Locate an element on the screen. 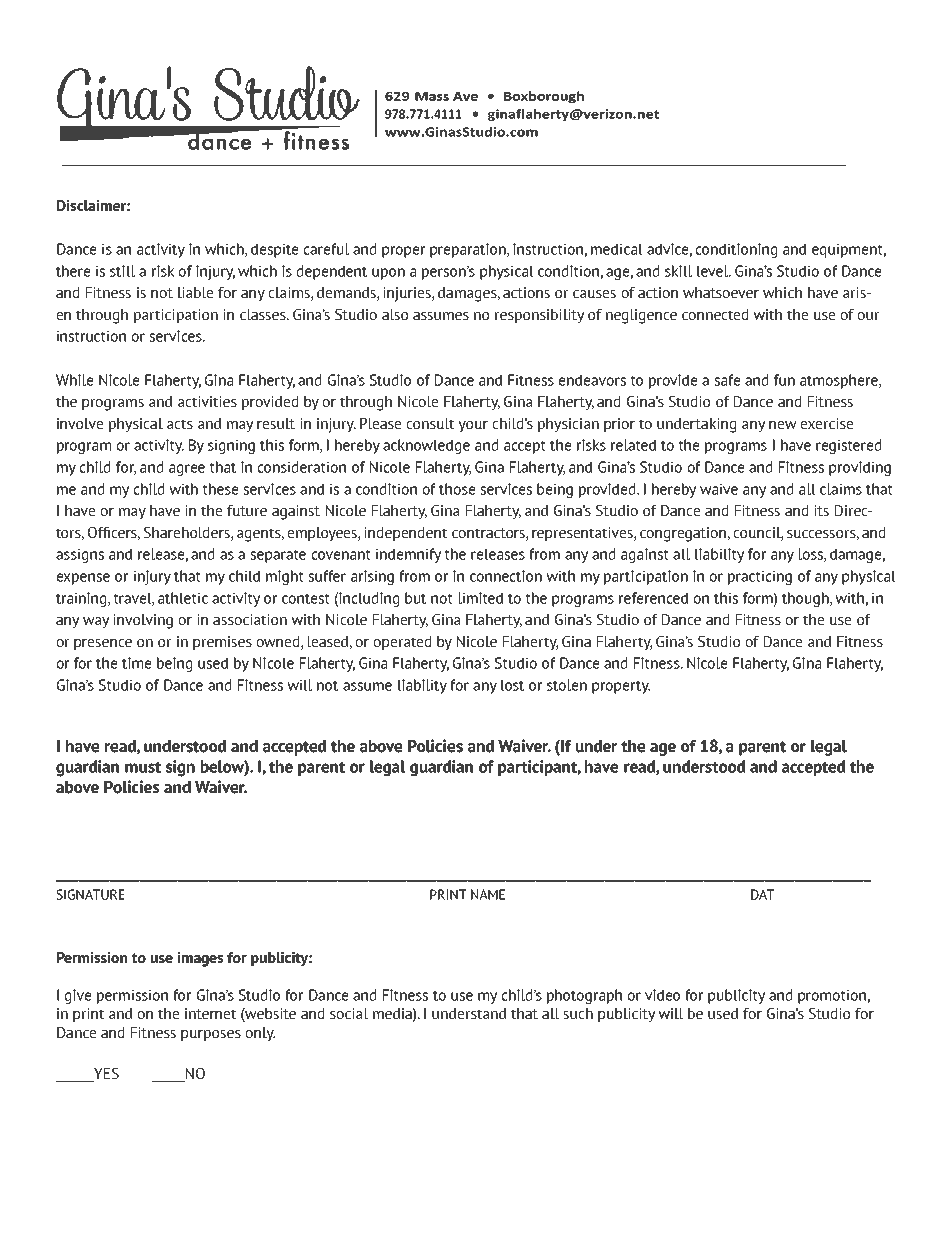 The image size is (952, 1233). its is located at coordinates (821, 510).
